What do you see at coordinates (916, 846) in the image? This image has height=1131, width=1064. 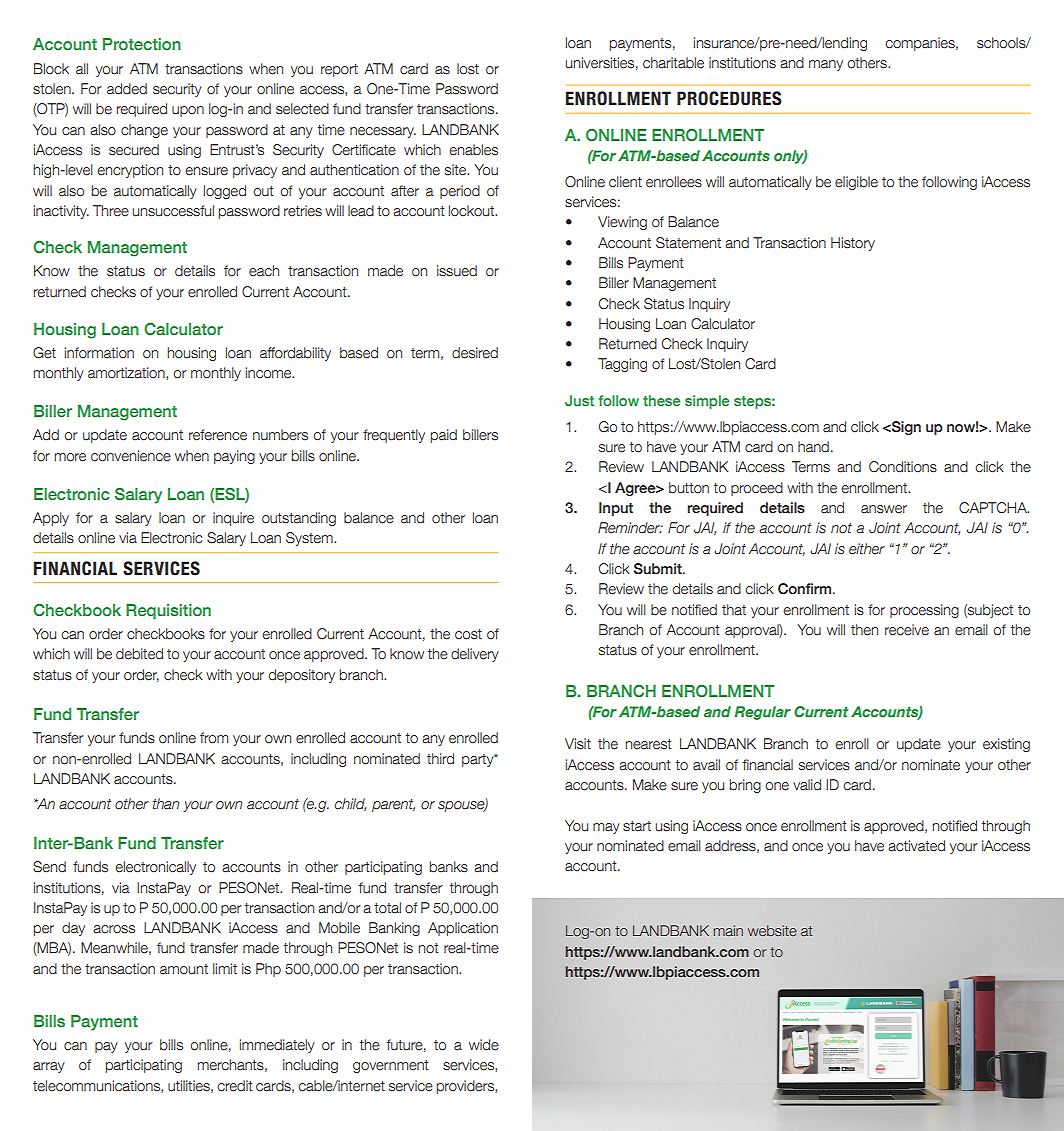 I see `activated` at bounding box center [916, 846].
